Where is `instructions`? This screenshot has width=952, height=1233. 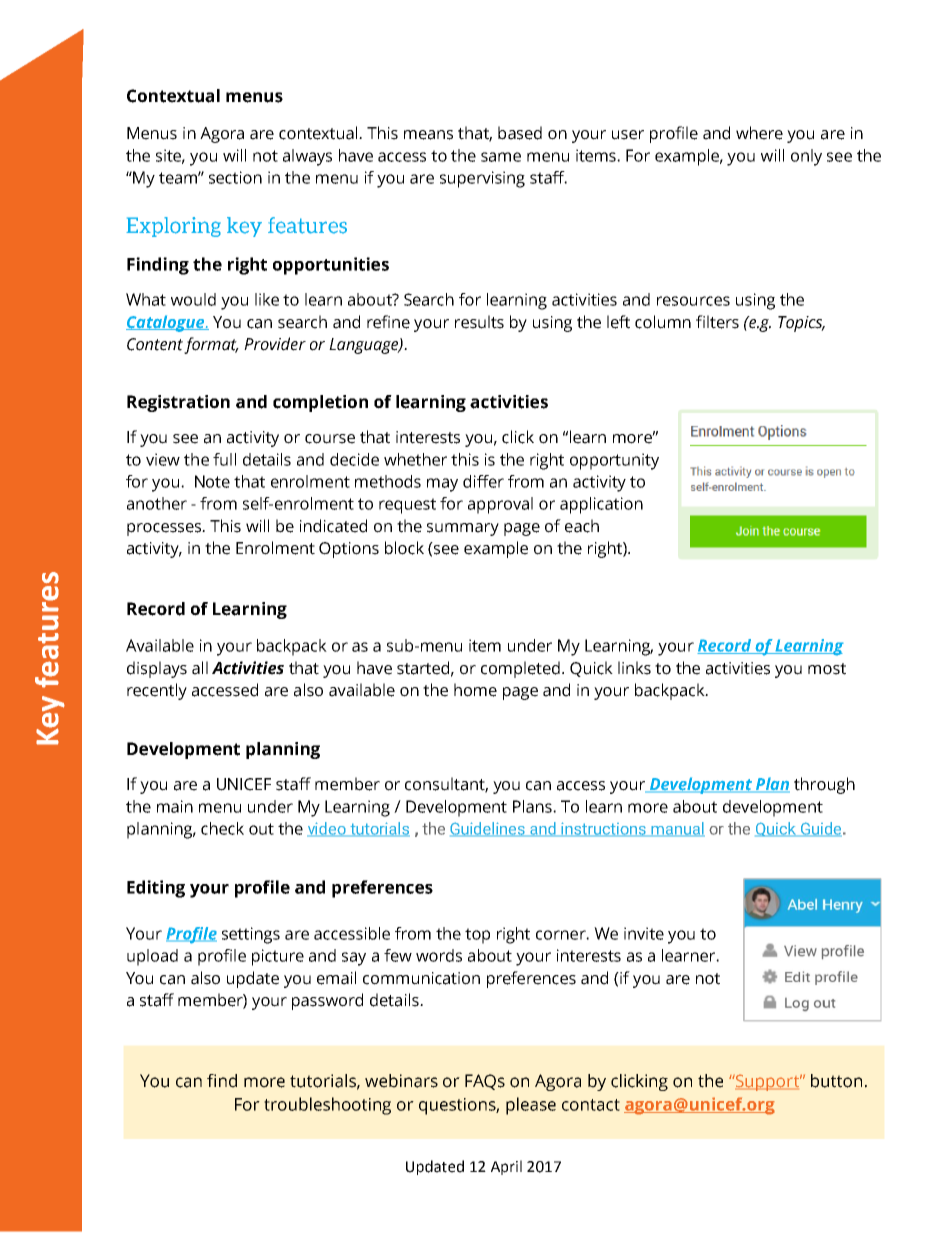 instructions is located at coordinates (603, 829).
